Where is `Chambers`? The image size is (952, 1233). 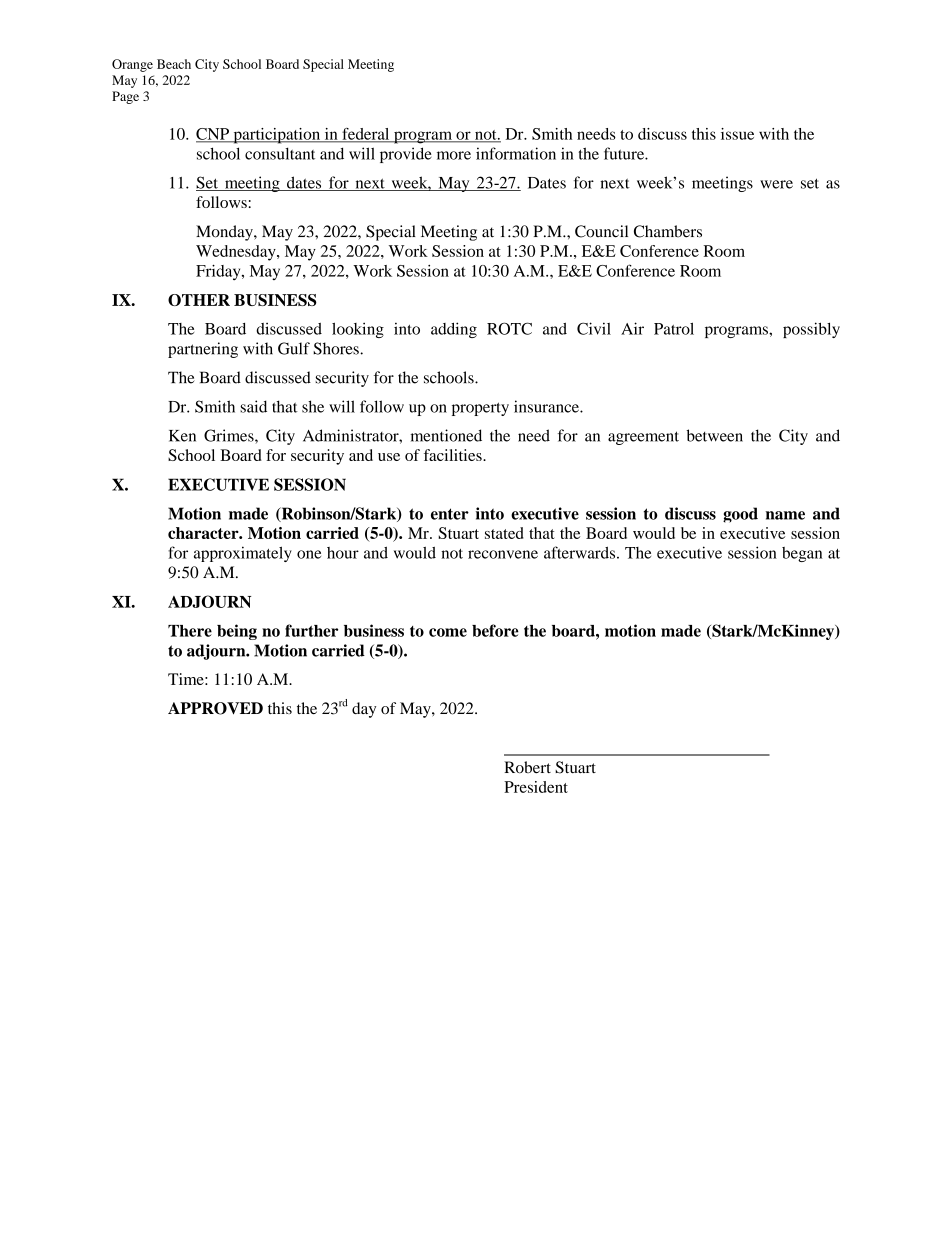 Chambers is located at coordinates (668, 231).
